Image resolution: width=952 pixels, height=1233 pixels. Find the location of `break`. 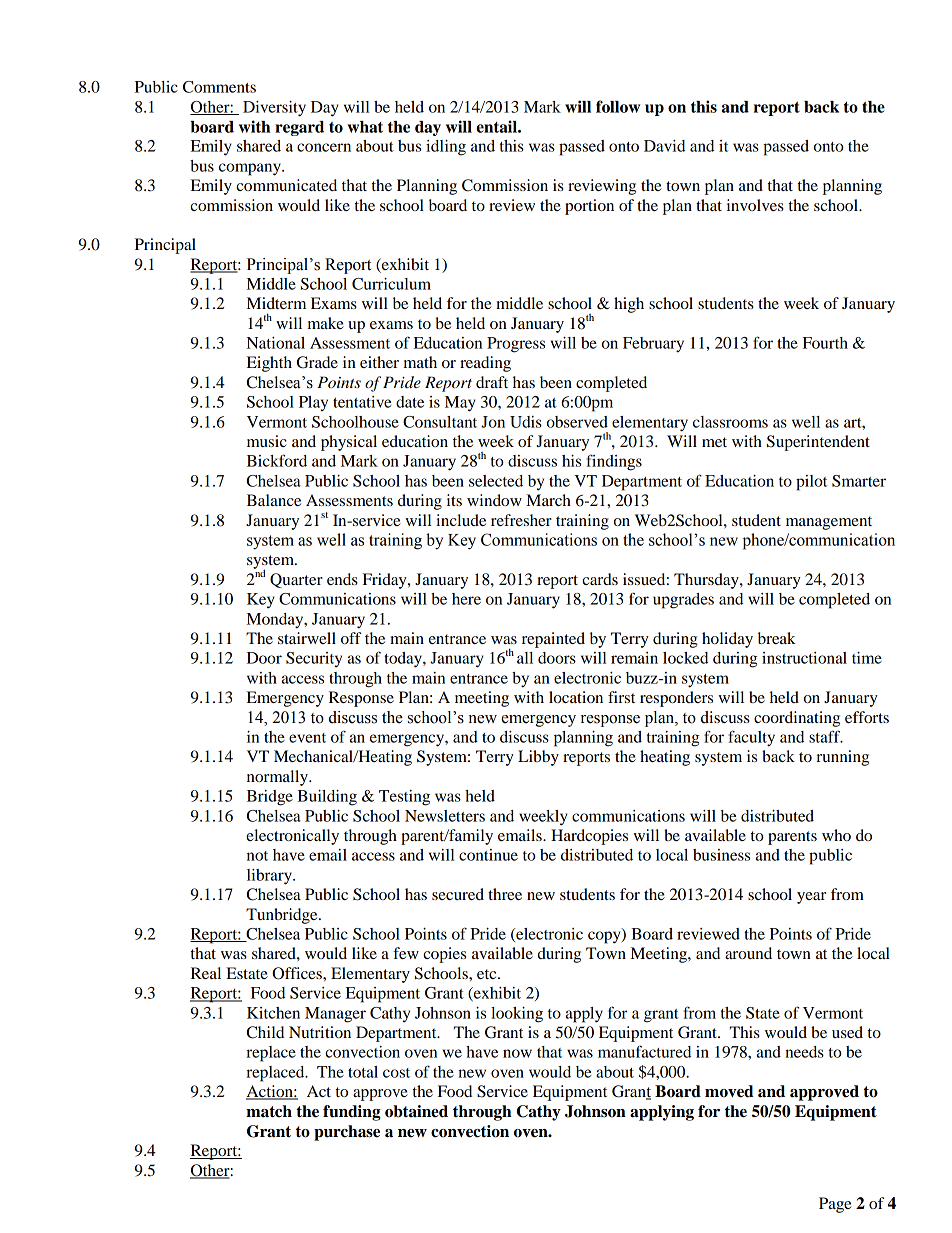

break is located at coordinates (777, 638).
